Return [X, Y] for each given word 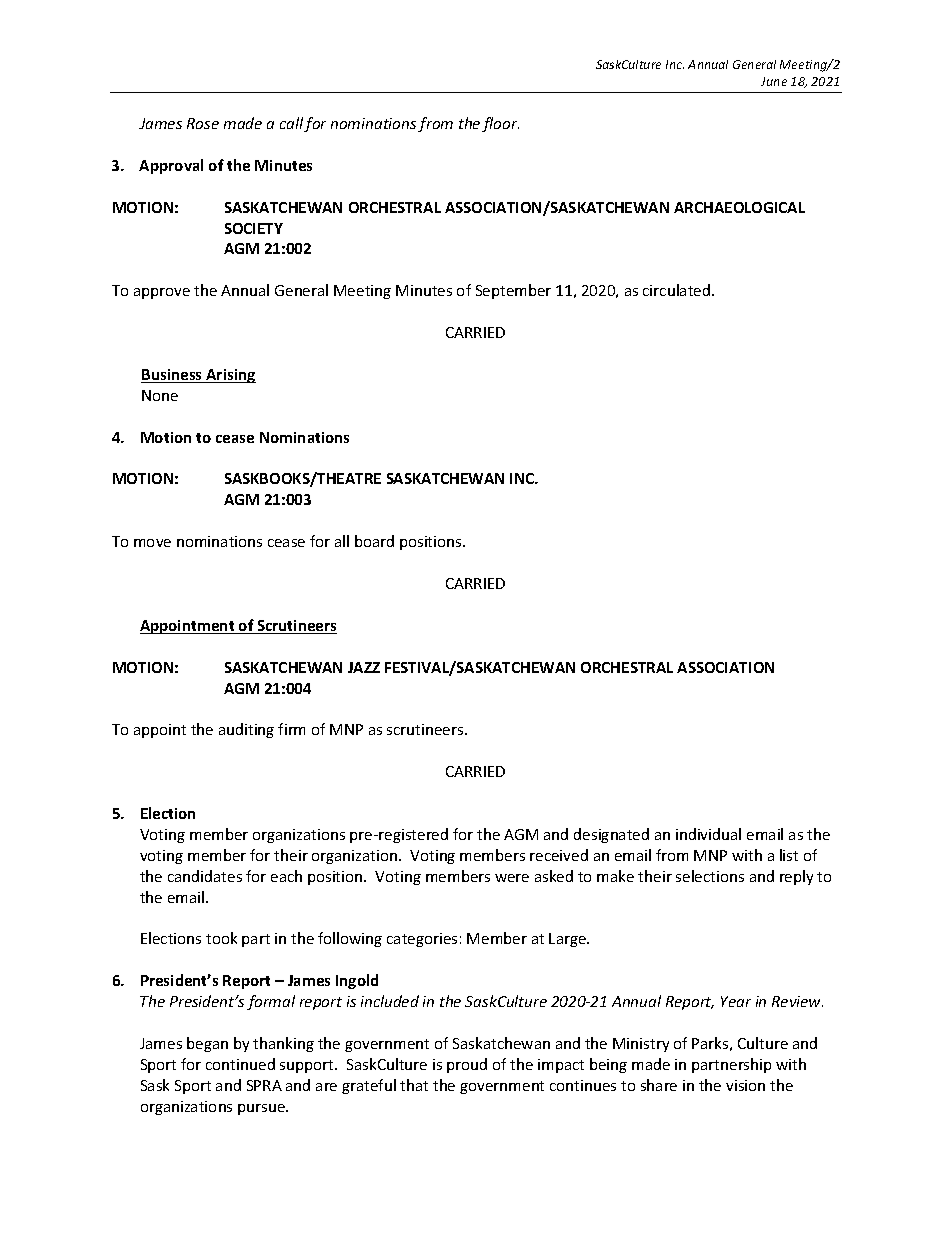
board [374, 541]
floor [500, 124]
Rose [203, 123]
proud [467, 1065]
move [152, 543]
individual [708, 834]
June [774, 81]
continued [240, 1064]
